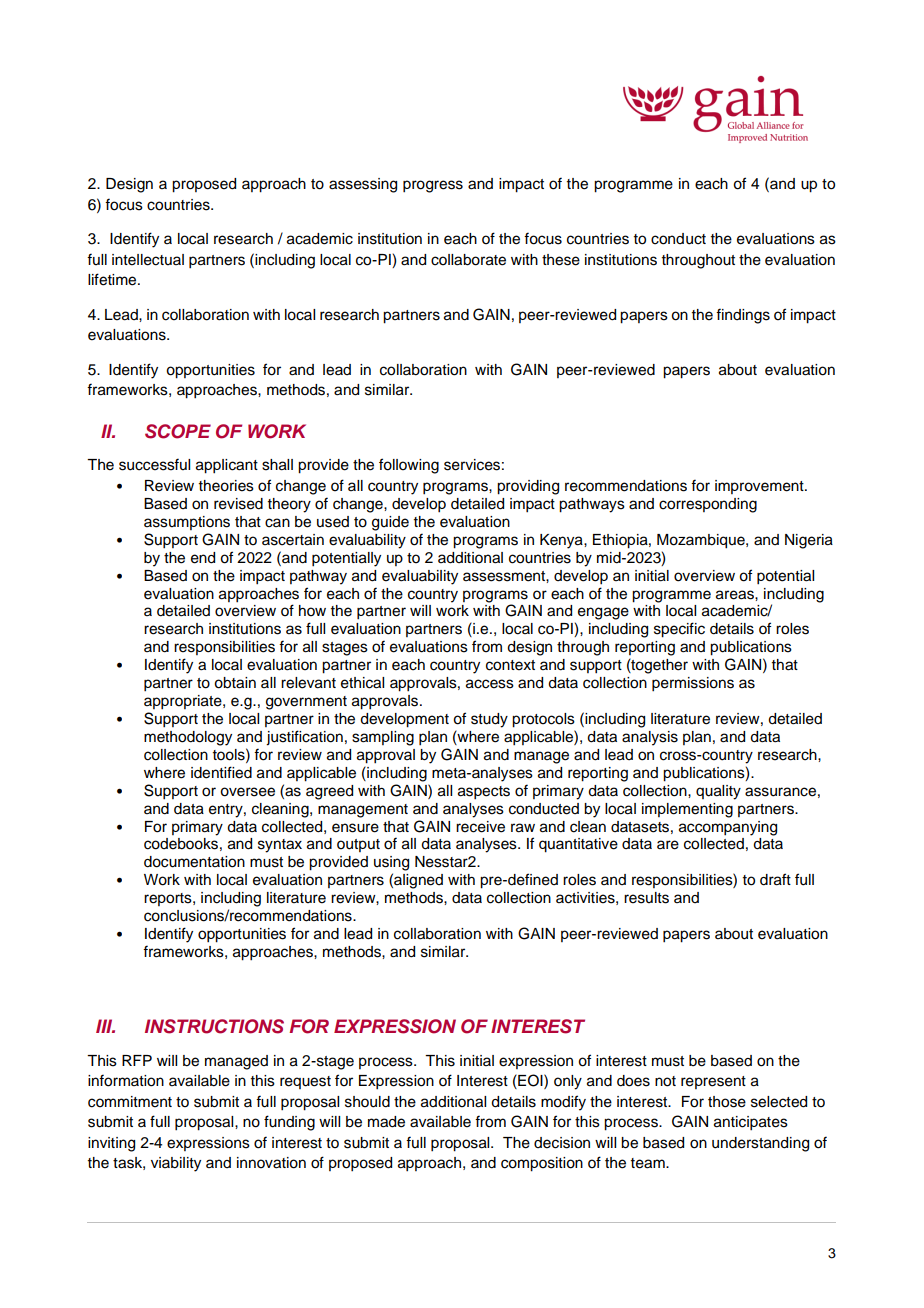  I want to click on assumptions, so click(187, 523).
